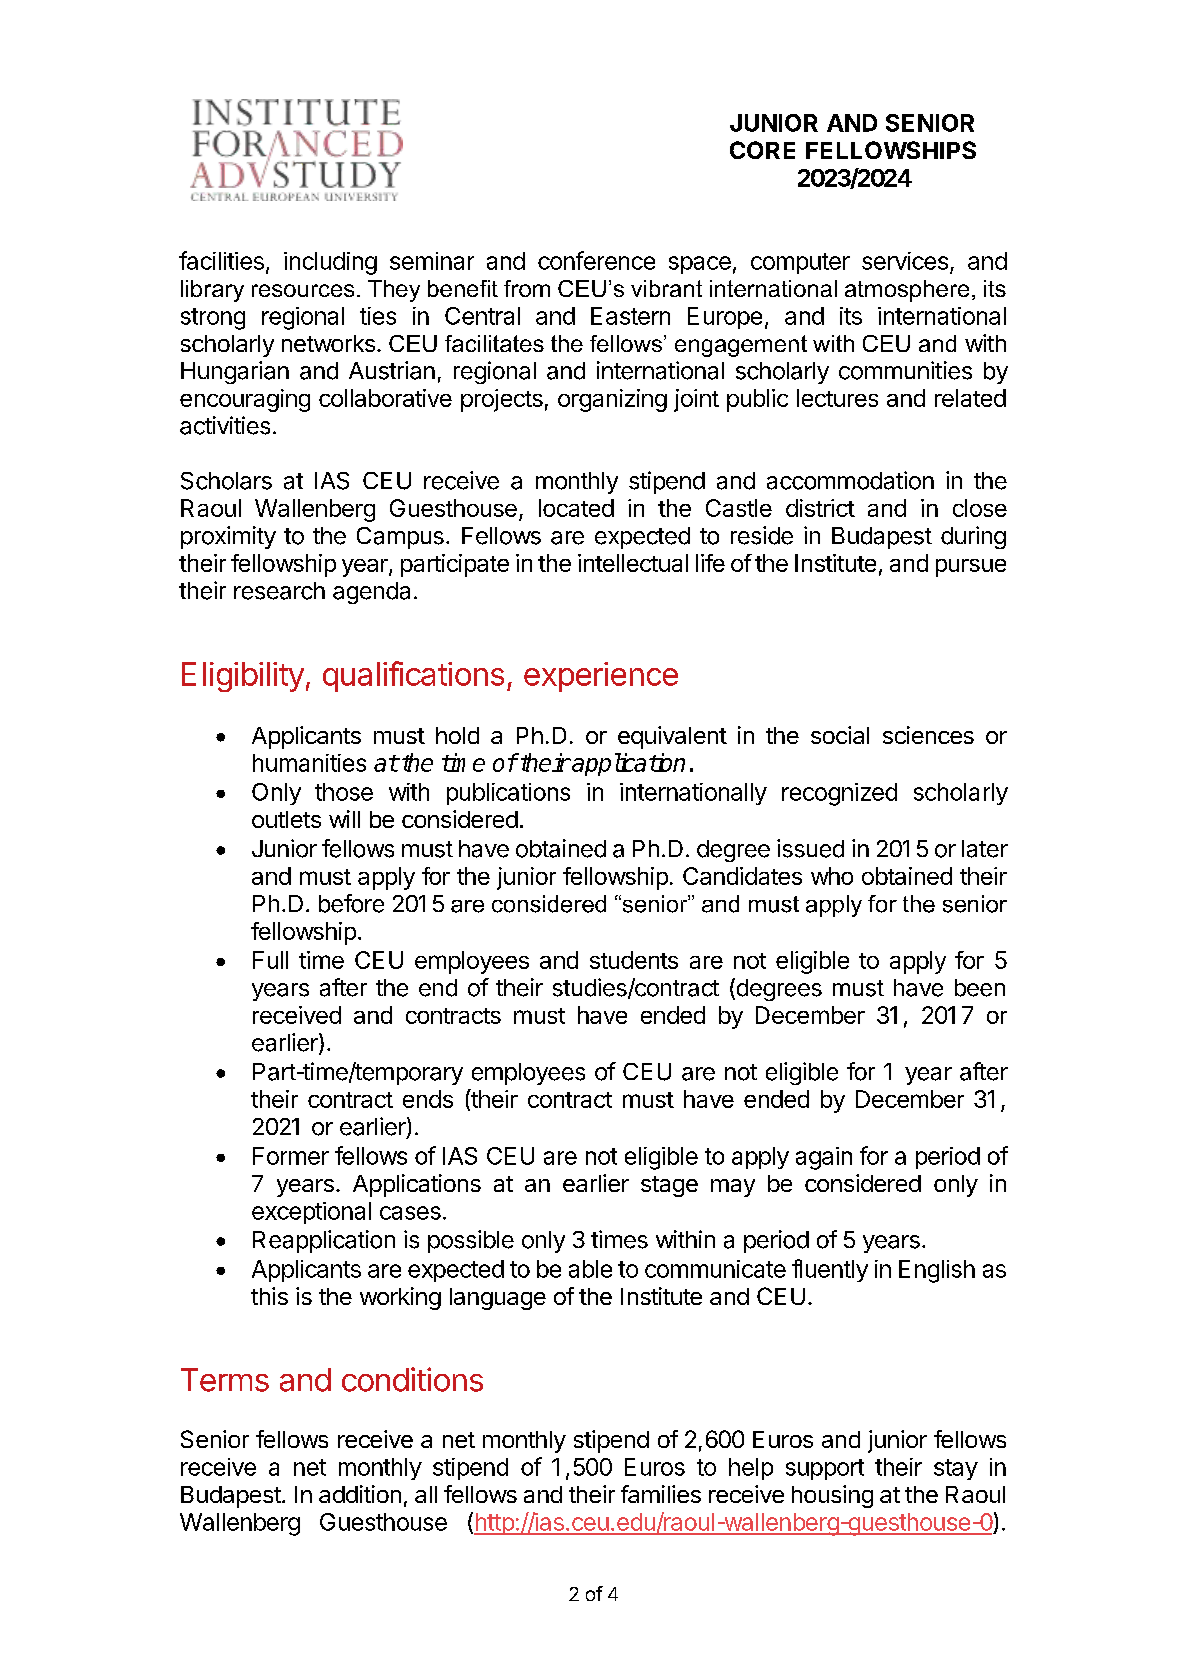 This screenshot has width=1186, height=1677. Describe the element at coordinates (360, 1494) in the screenshot. I see `addition` at that location.
